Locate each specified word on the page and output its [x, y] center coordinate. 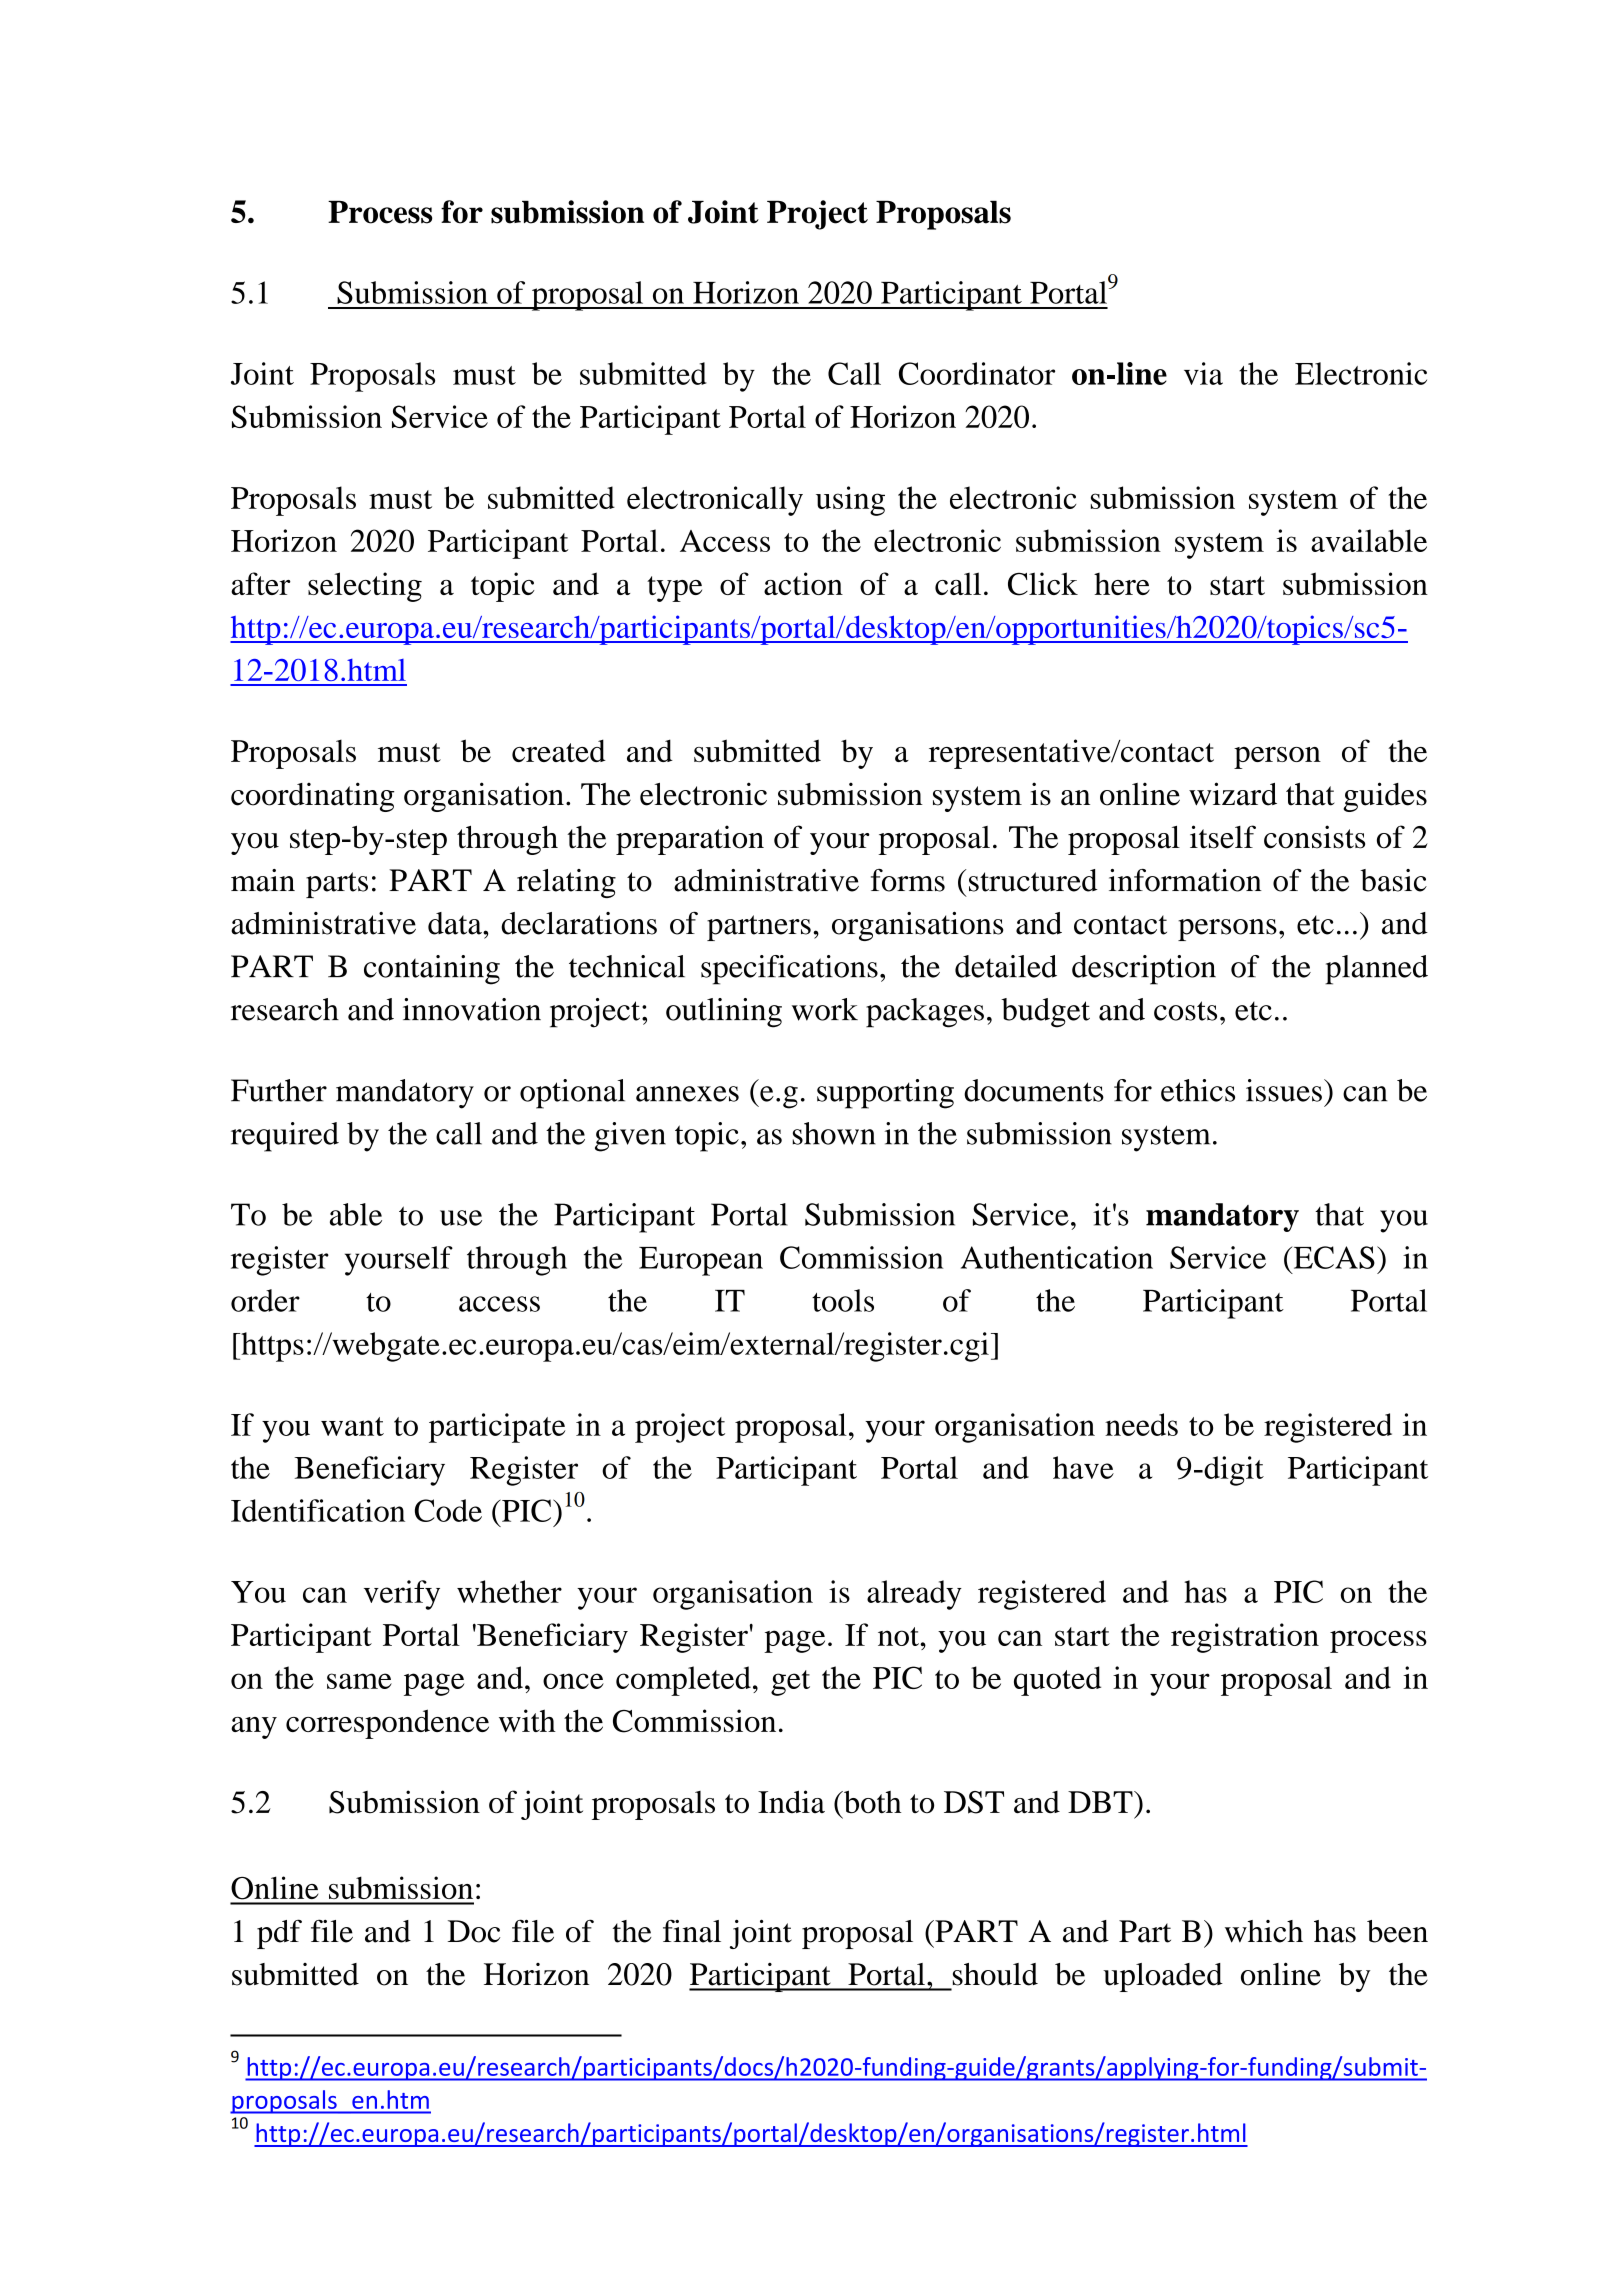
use [461, 1218]
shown [834, 1133]
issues [1284, 1090]
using [850, 501]
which [1264, 1931]
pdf [279, 1934]
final [692, 1931]
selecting [365, 587]
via [1203, 373]
